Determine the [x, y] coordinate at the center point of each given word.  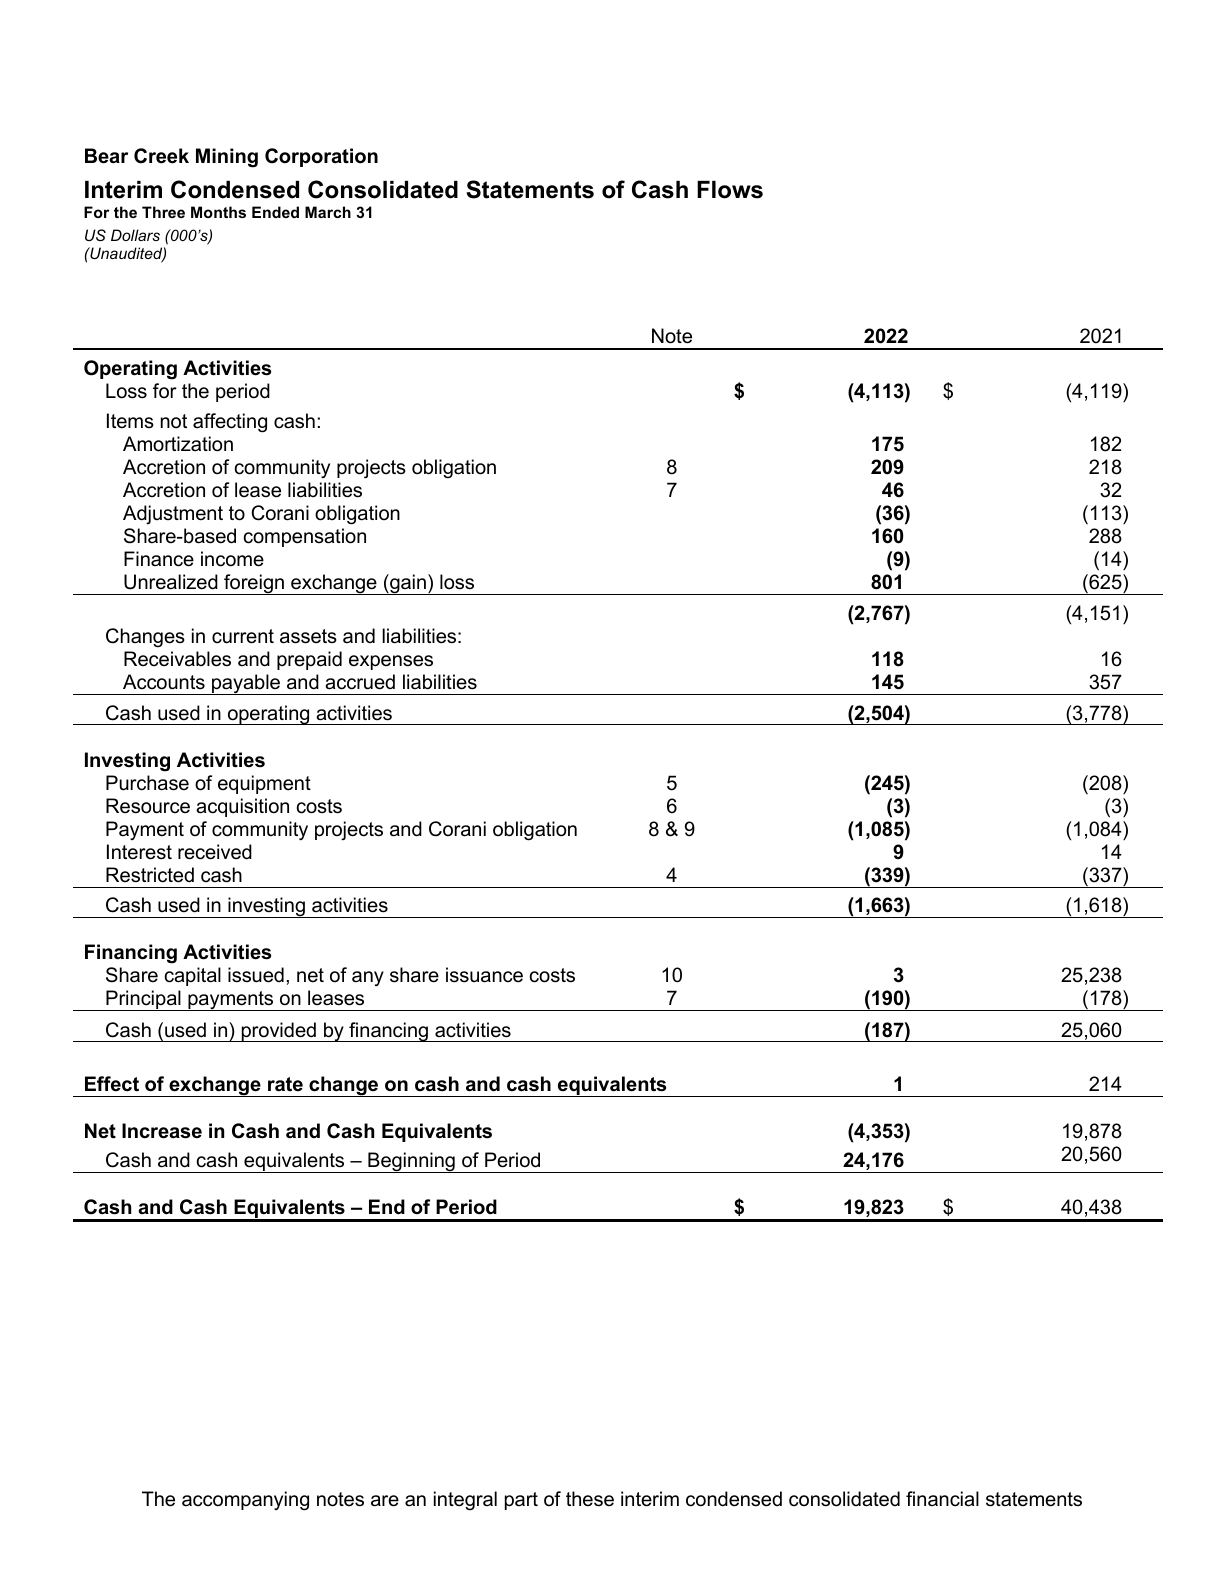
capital [193, 976]
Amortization [178, 444]
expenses [391, 662]
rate [285, 1084]
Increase [162, 1131]
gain [408, 584]
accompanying [245, 1501]
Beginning [411, 1162]
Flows [730, 190]
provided [278, 1032]
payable [246, 684]
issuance [484, 975]
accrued [360, 682]
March [328, 212]
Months [218, 212]
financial [942, 1499]
